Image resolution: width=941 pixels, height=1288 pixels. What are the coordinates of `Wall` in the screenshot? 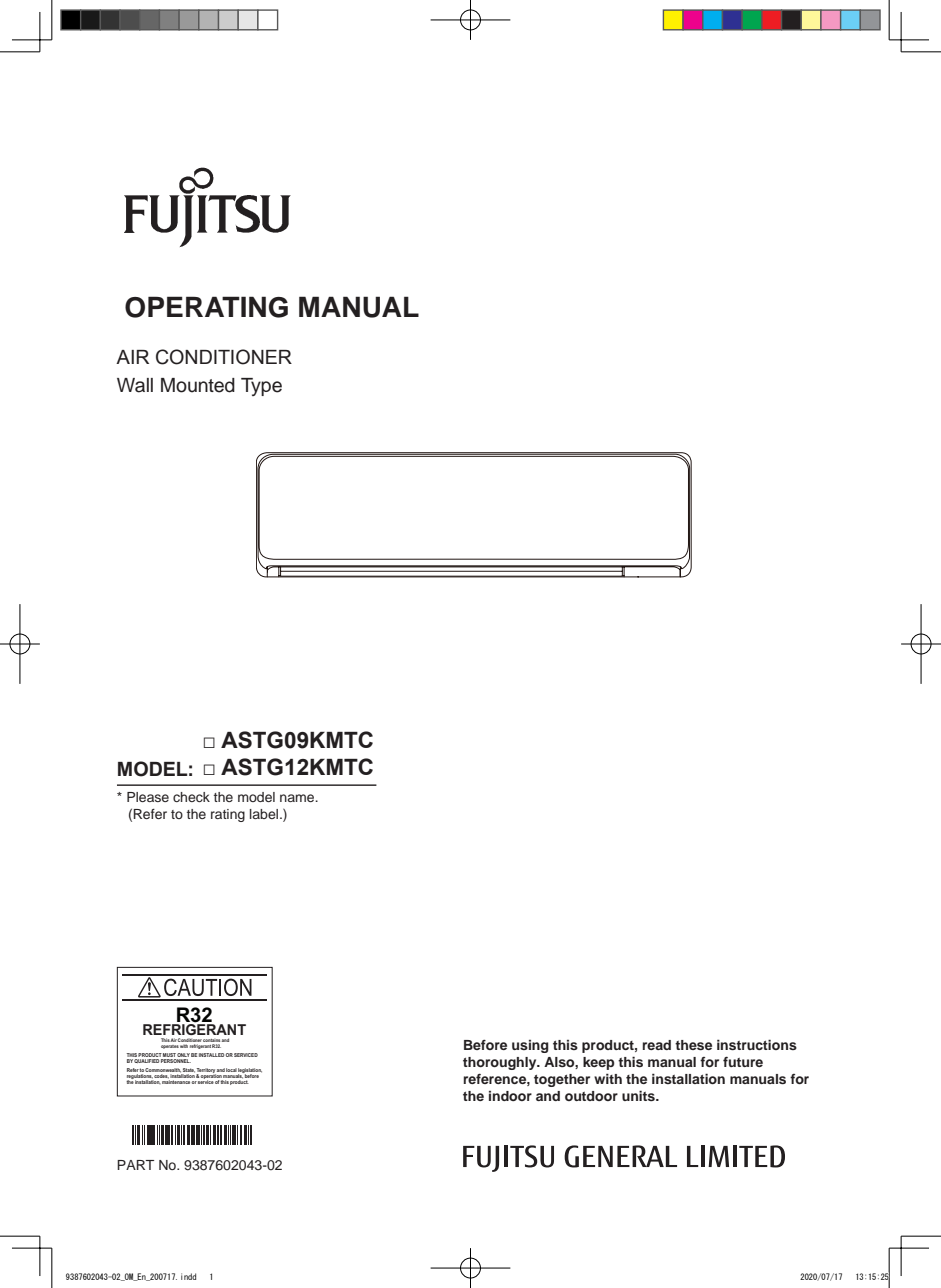 It's located at (135, 385).
